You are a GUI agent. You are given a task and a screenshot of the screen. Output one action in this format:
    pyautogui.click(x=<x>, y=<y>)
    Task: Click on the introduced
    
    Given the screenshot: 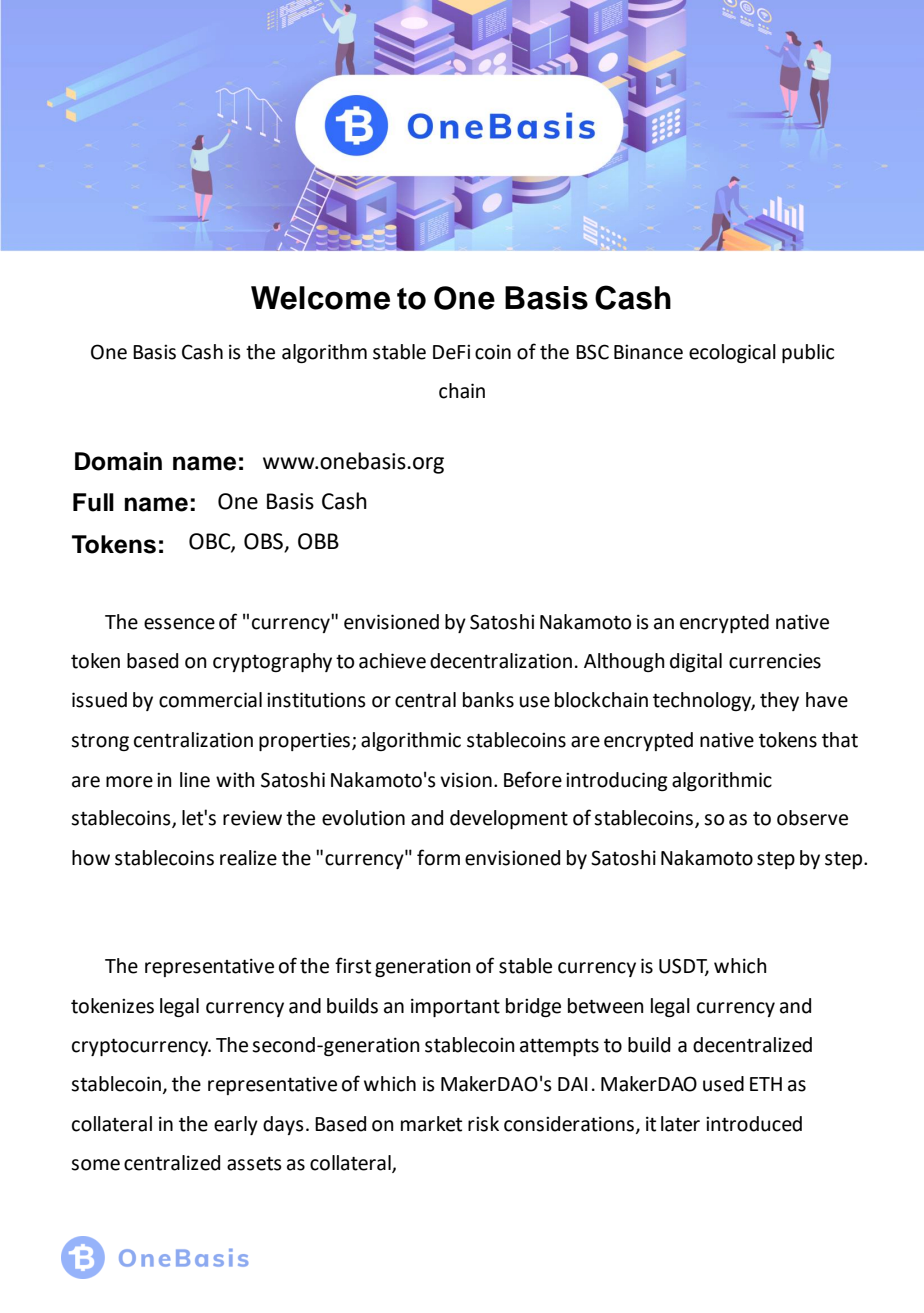 What is the action you would take?
    pyautogui.click(x=754, y=1124)
